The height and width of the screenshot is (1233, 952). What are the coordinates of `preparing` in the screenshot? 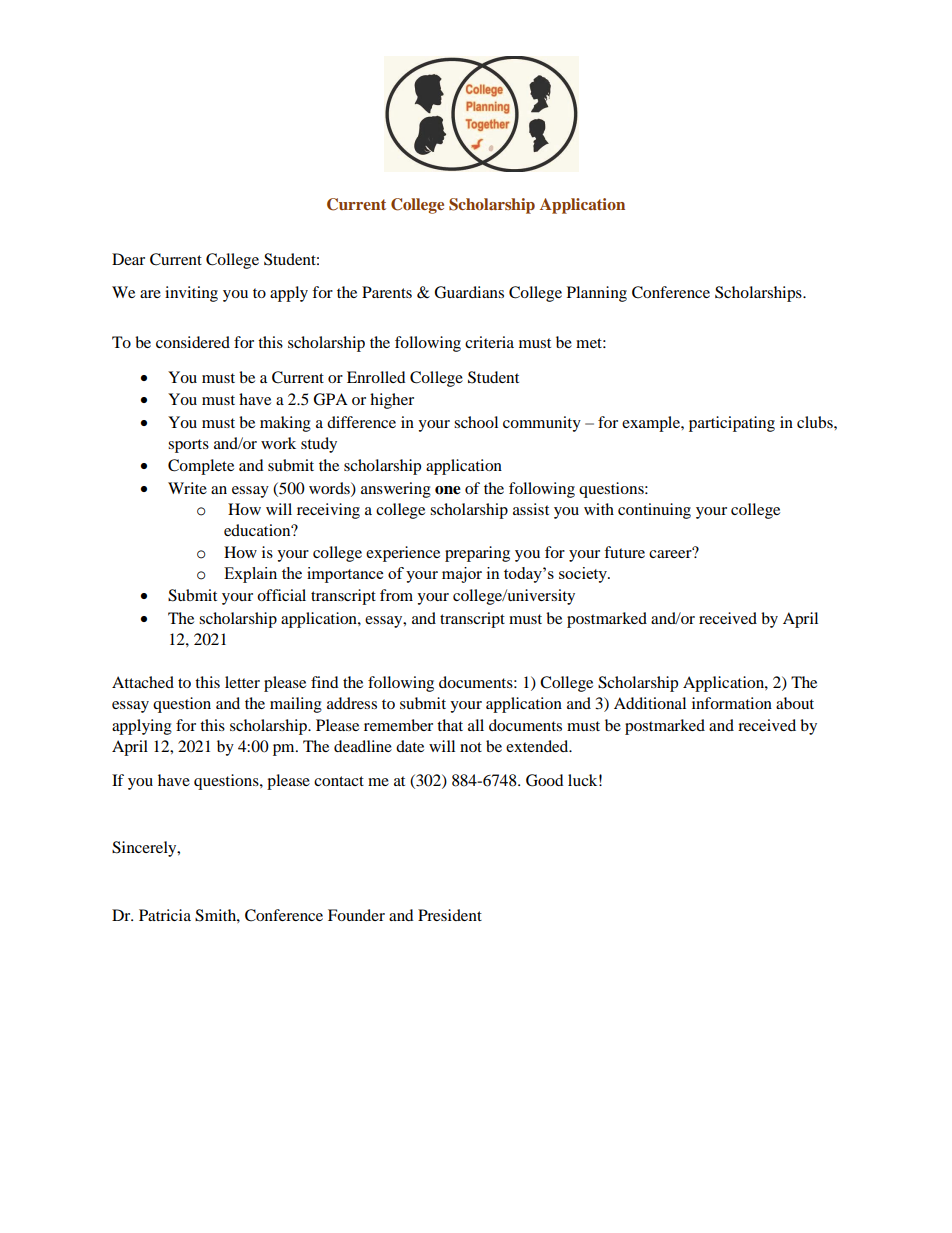 It's located at (477, 554).
